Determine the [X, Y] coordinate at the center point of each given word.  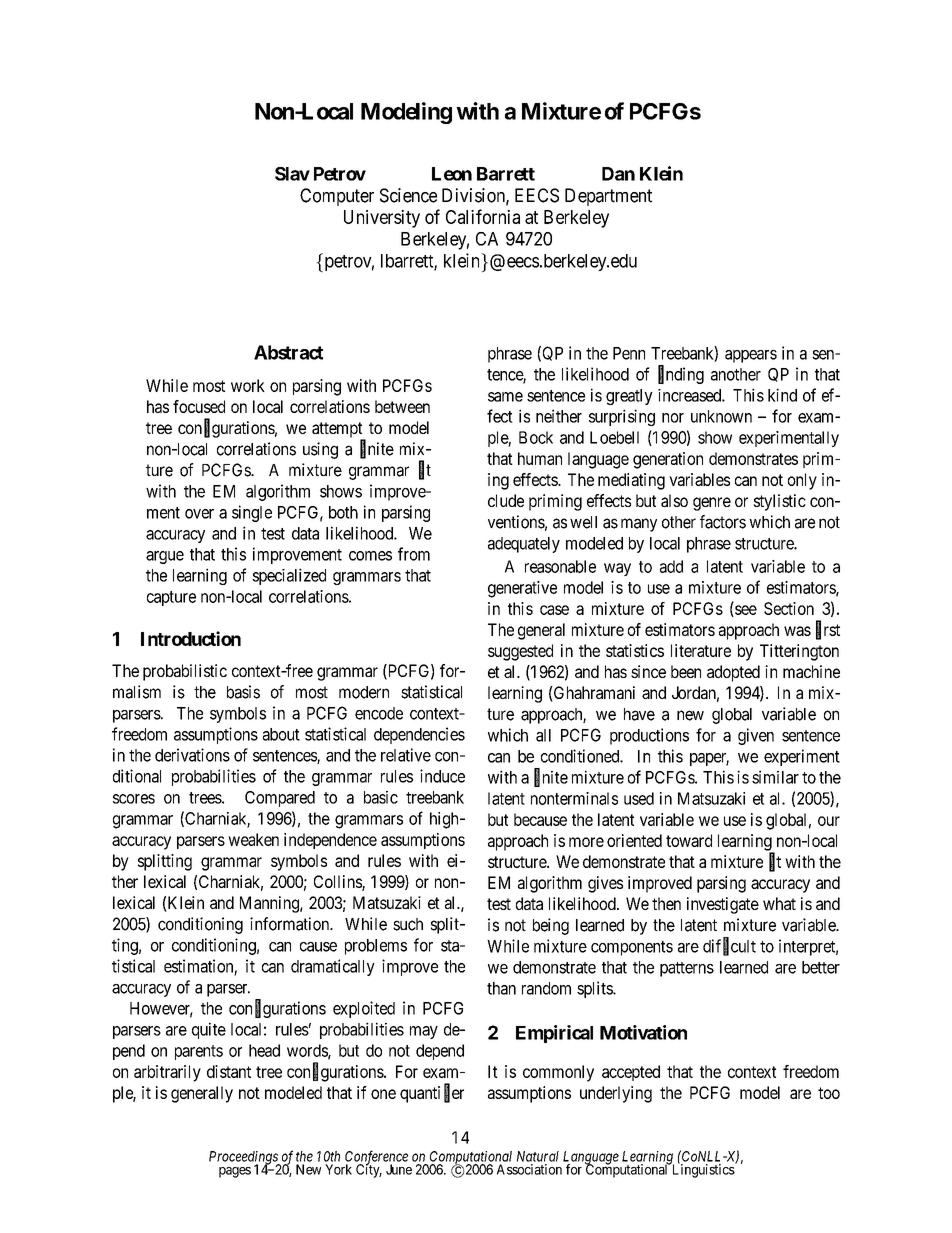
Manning [270, 904]
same [505, 397]
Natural [538, 1156]
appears [751, 356]
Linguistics [703, 1170]
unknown [721, 416]
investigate [723, 905]
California [483, 216]
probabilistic [185, 672]
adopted [733, 673]
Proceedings [244, 1159]
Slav [292, 174]
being [551, 926]
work [248, 385]
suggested [520, 652]
